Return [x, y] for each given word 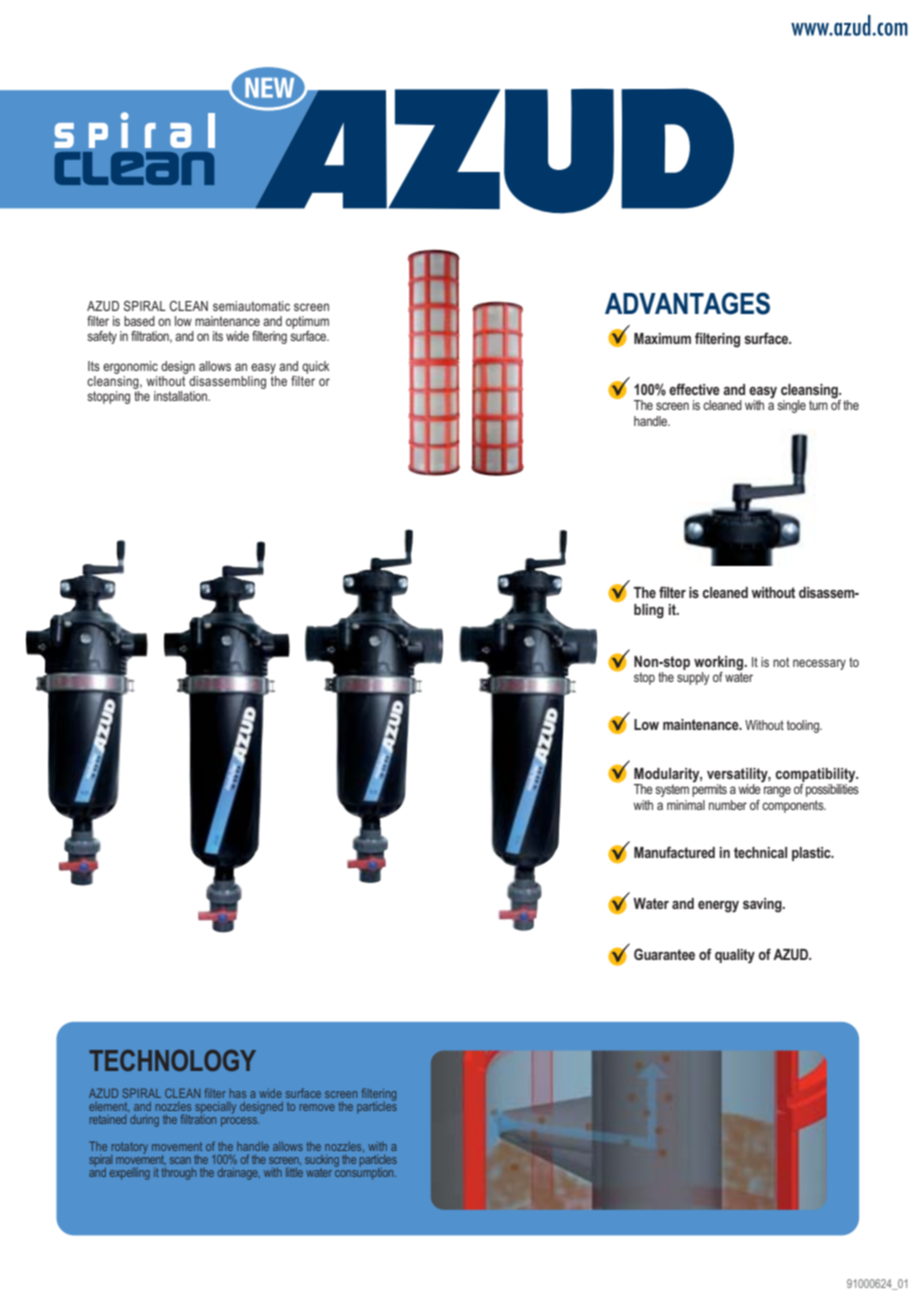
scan [180, 1160]
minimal [686, 805]
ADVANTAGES [687, 303]
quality [735, 956]
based [139, 321]
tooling [804, 726]
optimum [307, 322]
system [672, 790]
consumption [365, 1172]
